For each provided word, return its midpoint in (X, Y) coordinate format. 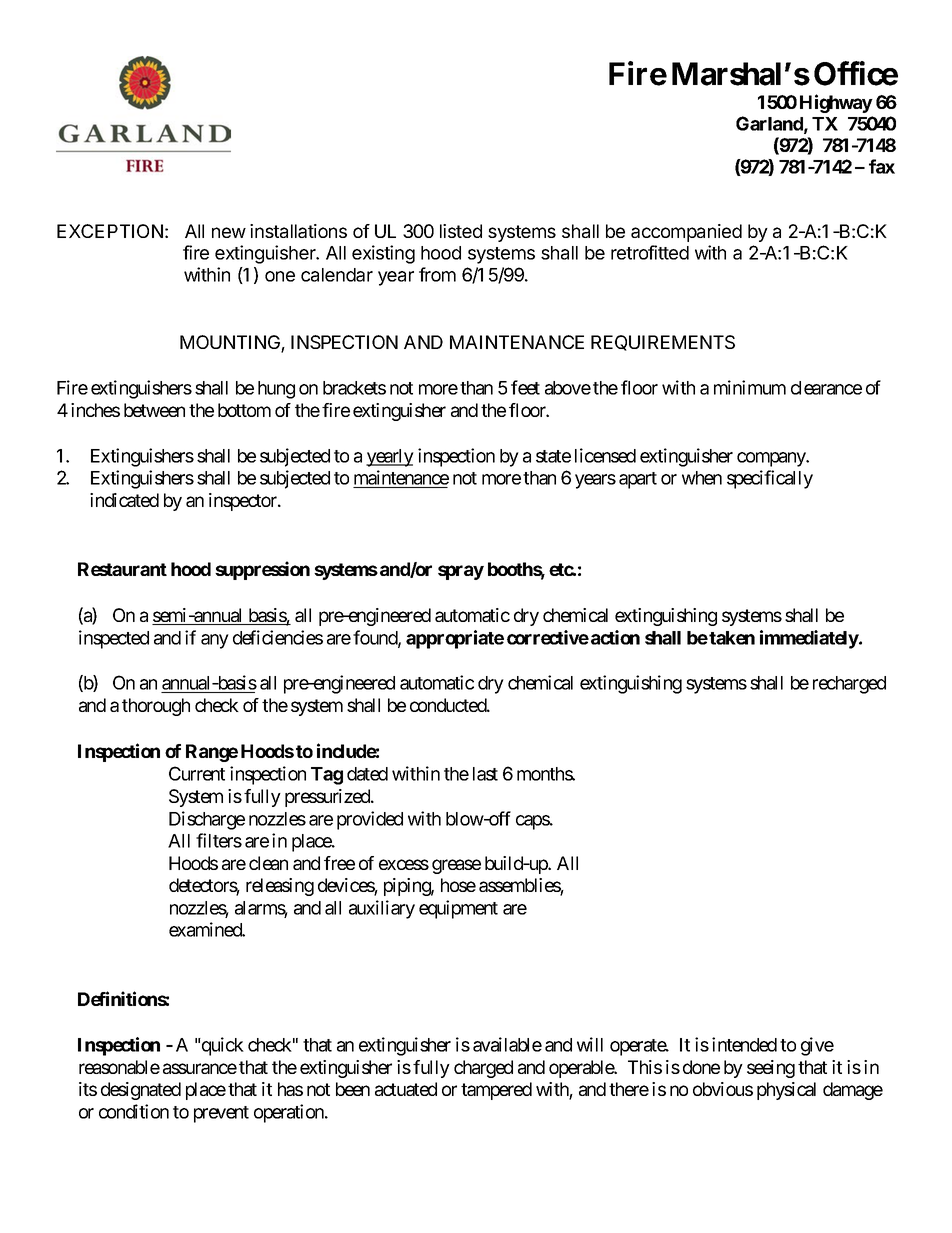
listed (461, 231)
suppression (262, 570)
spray (461, 572)
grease (456, 866)
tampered (496, 1091)
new (229, 232)
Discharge (207, 820)
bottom (244, 410)
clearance (826, 388)
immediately (810, 639)
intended (744, 1044)
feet (525, 387)
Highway (836, 103)
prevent (221, 1114)
